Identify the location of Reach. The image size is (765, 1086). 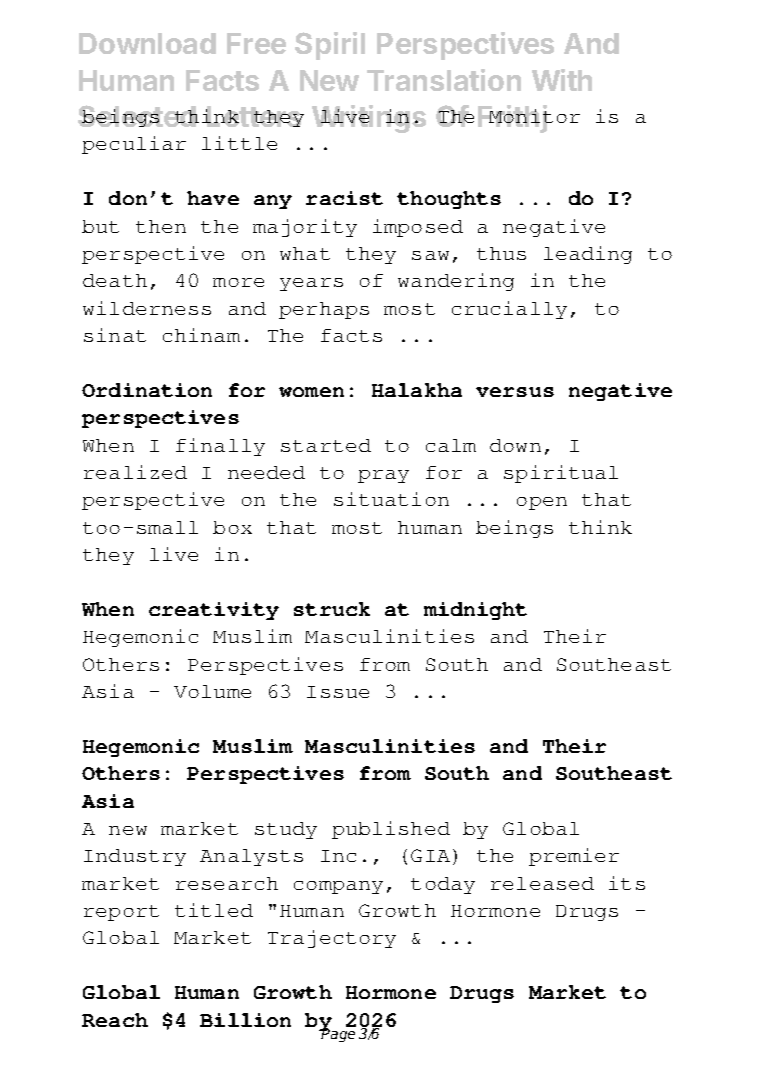
(115, 1020).
